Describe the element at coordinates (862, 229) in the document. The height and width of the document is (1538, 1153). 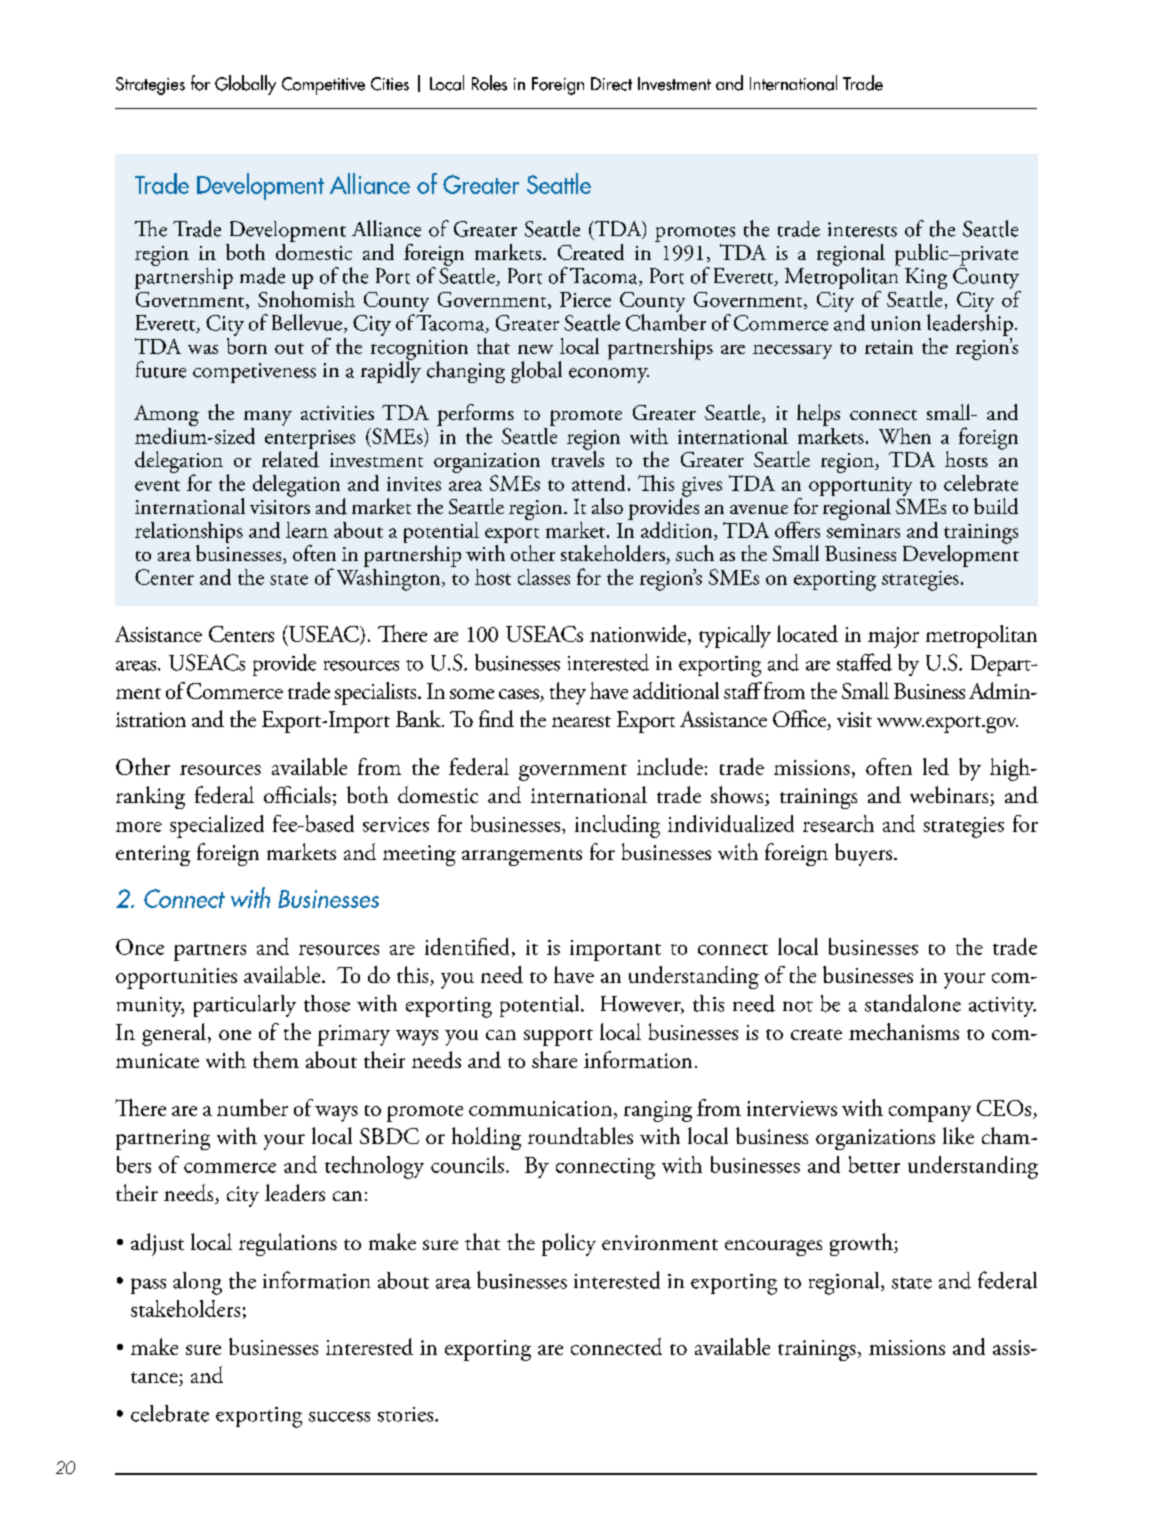
I see `interests` at that location.
